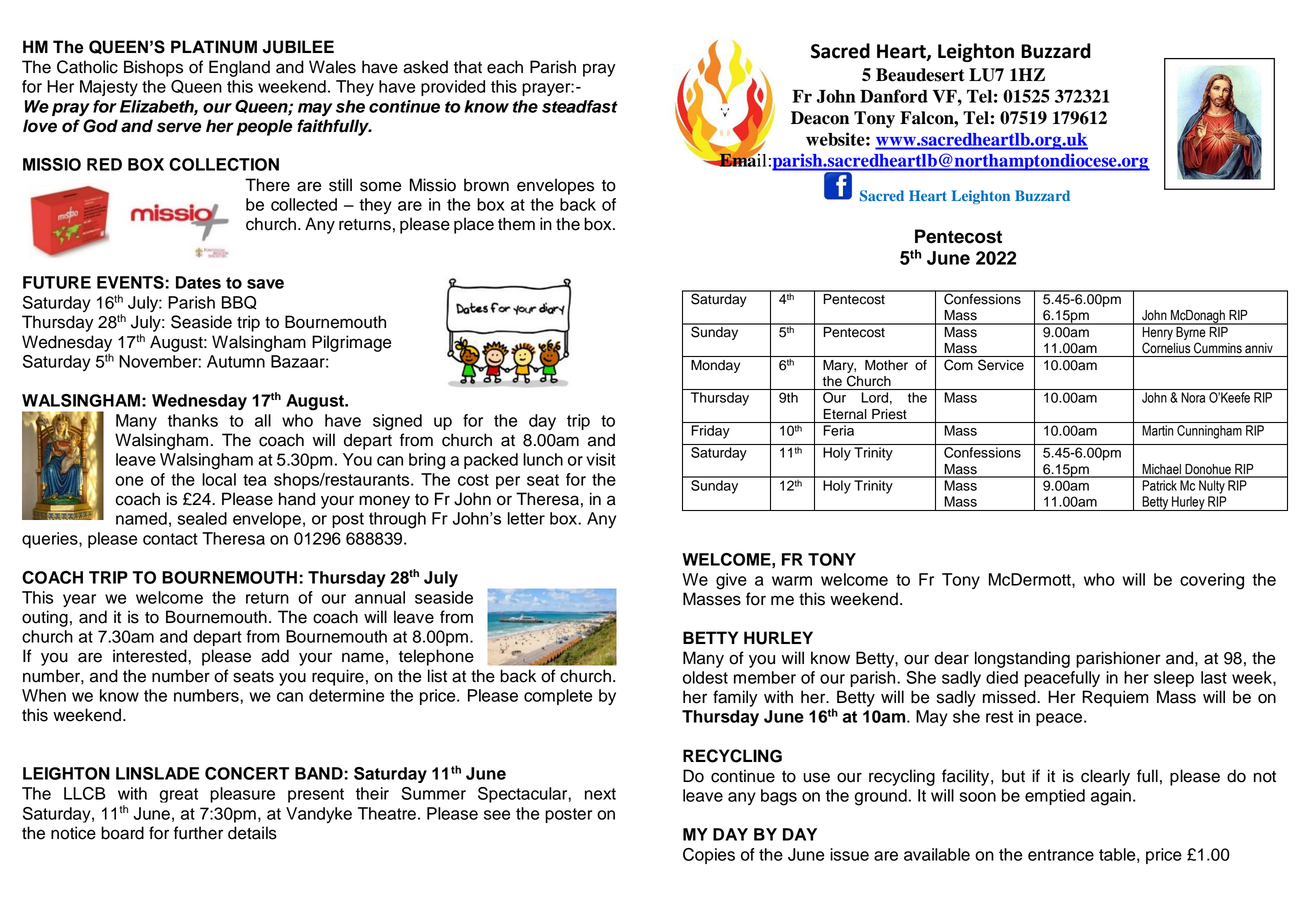  Describe the element at coordinates (580, 106) in the image. I see `steadfast` at that location.
